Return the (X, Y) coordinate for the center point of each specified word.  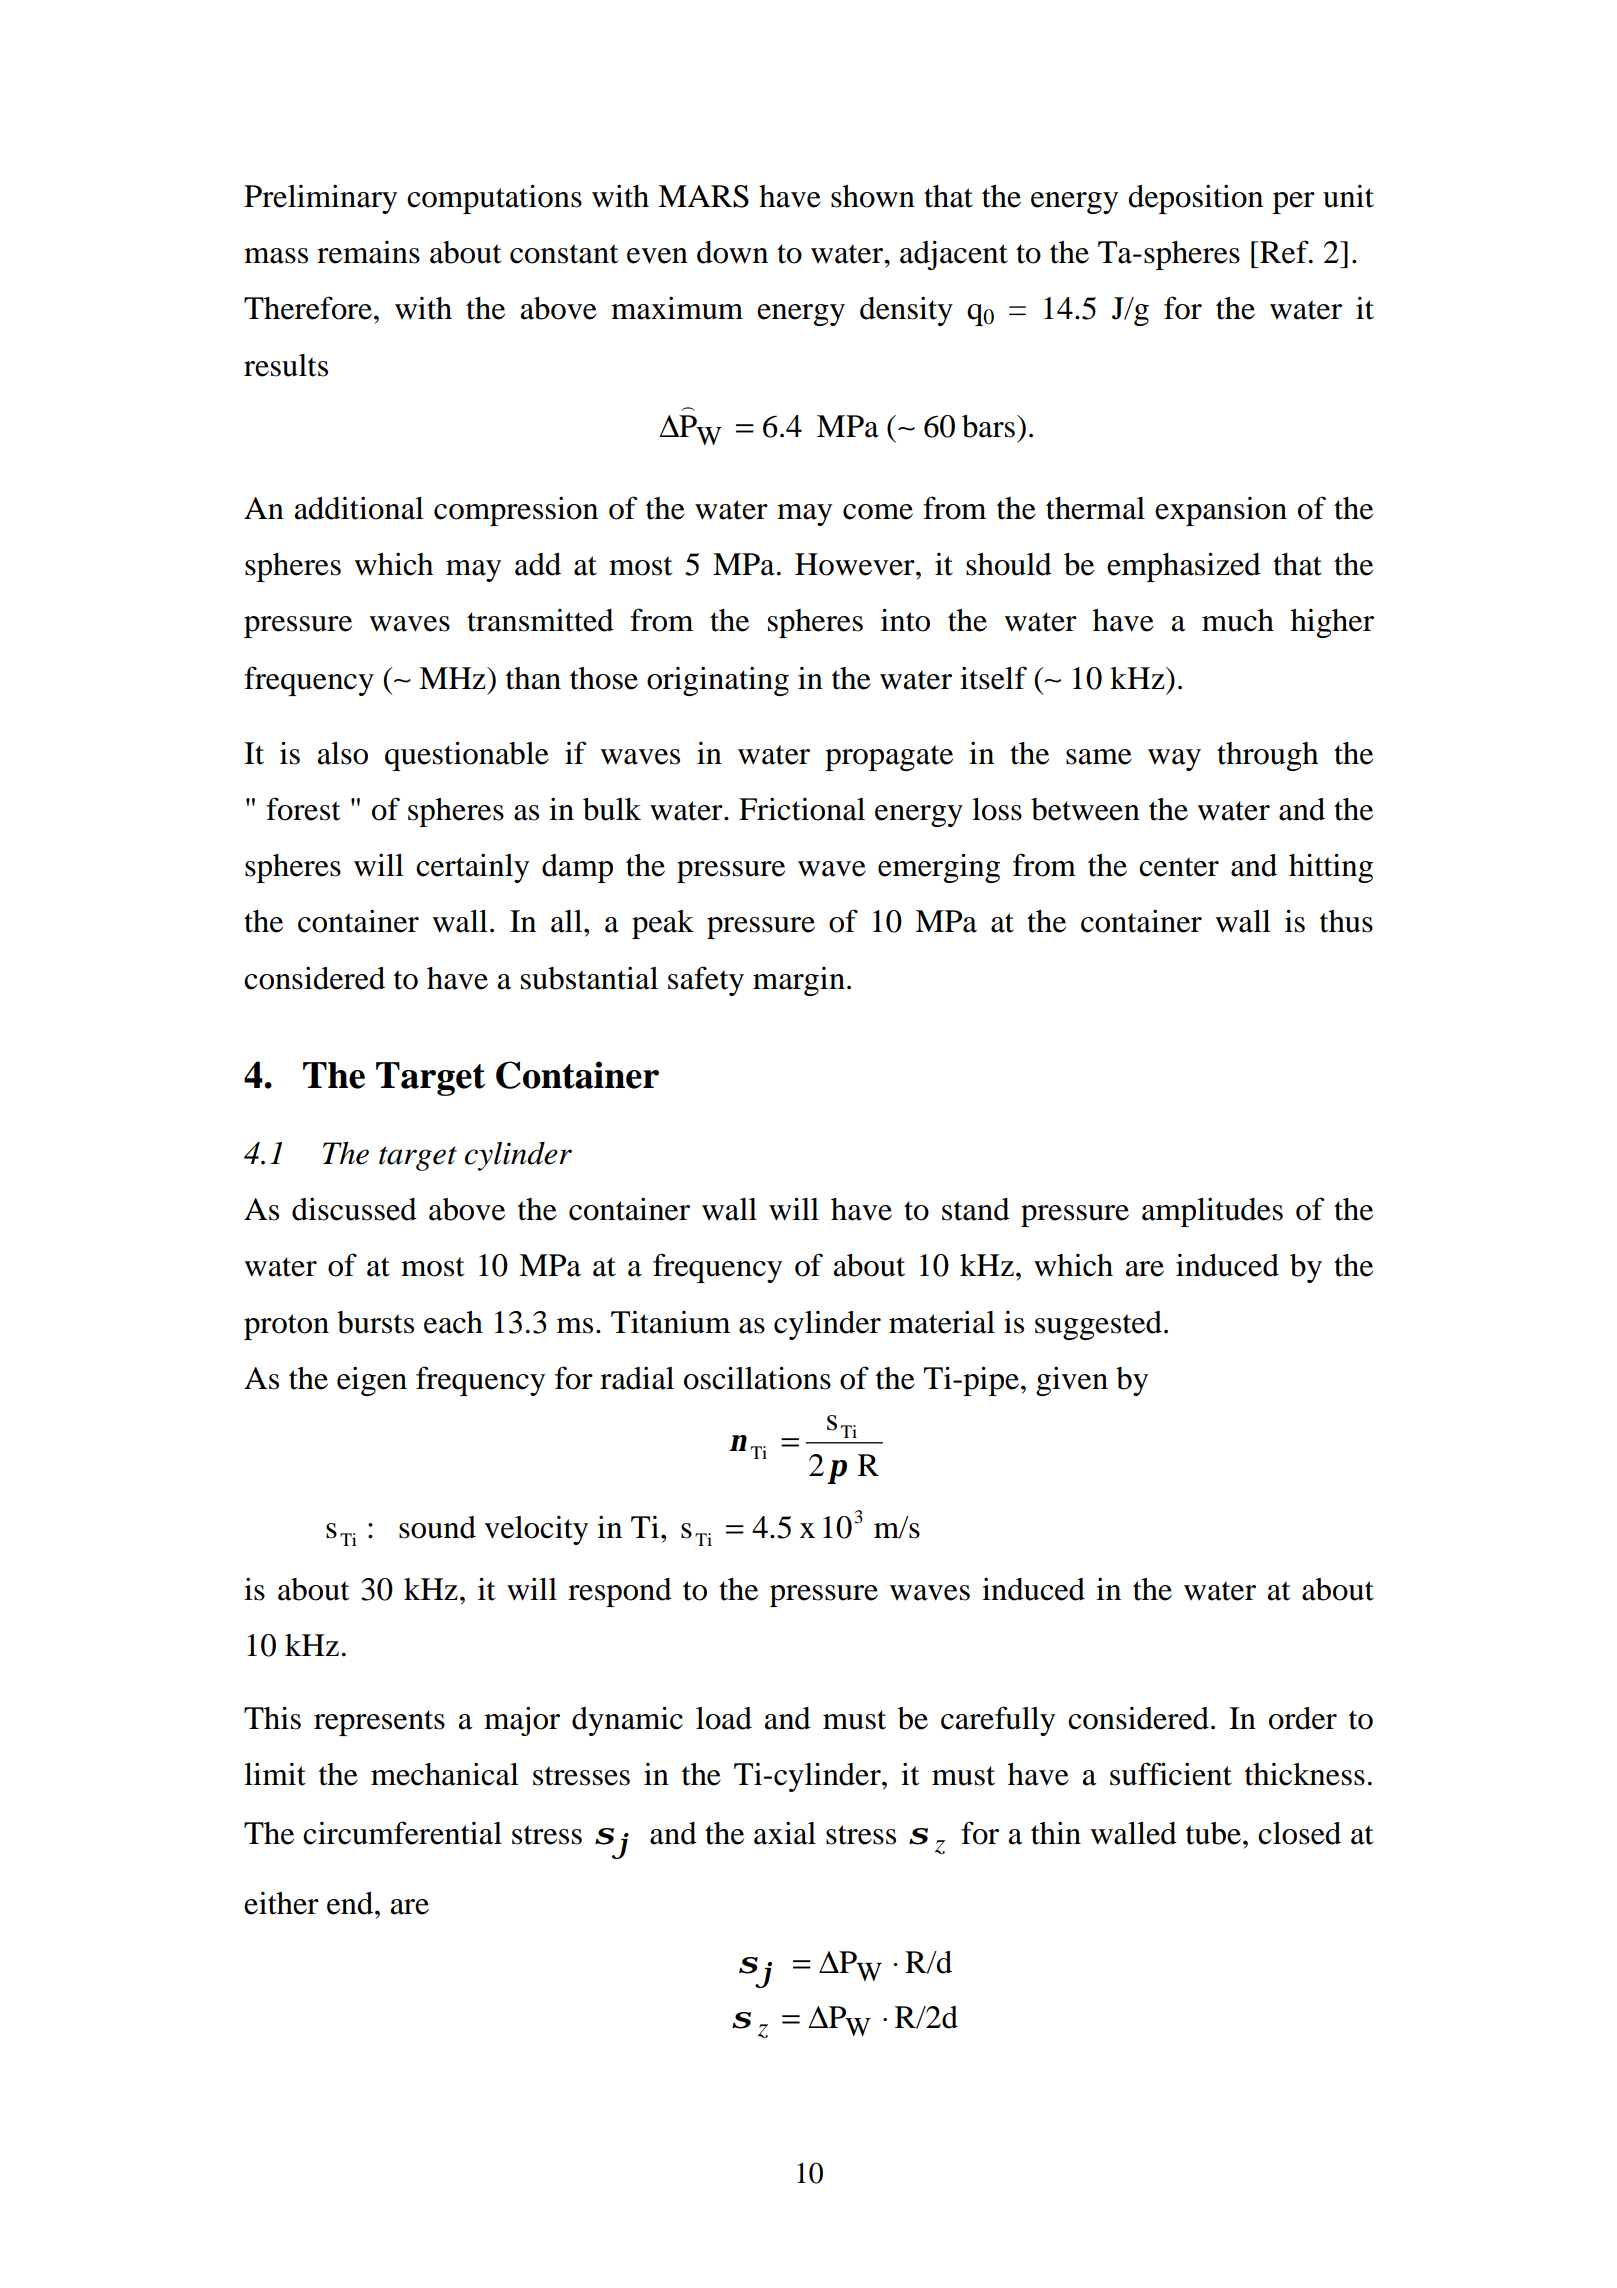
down (732, 252)
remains (368, 252)
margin (799, 981)
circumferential (402, 1833)
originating (718, 681)
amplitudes (1212, 1212)
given (1072, 1381)
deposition (1195, 199)
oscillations (757, 1378)
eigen (372, 1381)
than (533, 678)
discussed (354, 1209)
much (1238, 620)
